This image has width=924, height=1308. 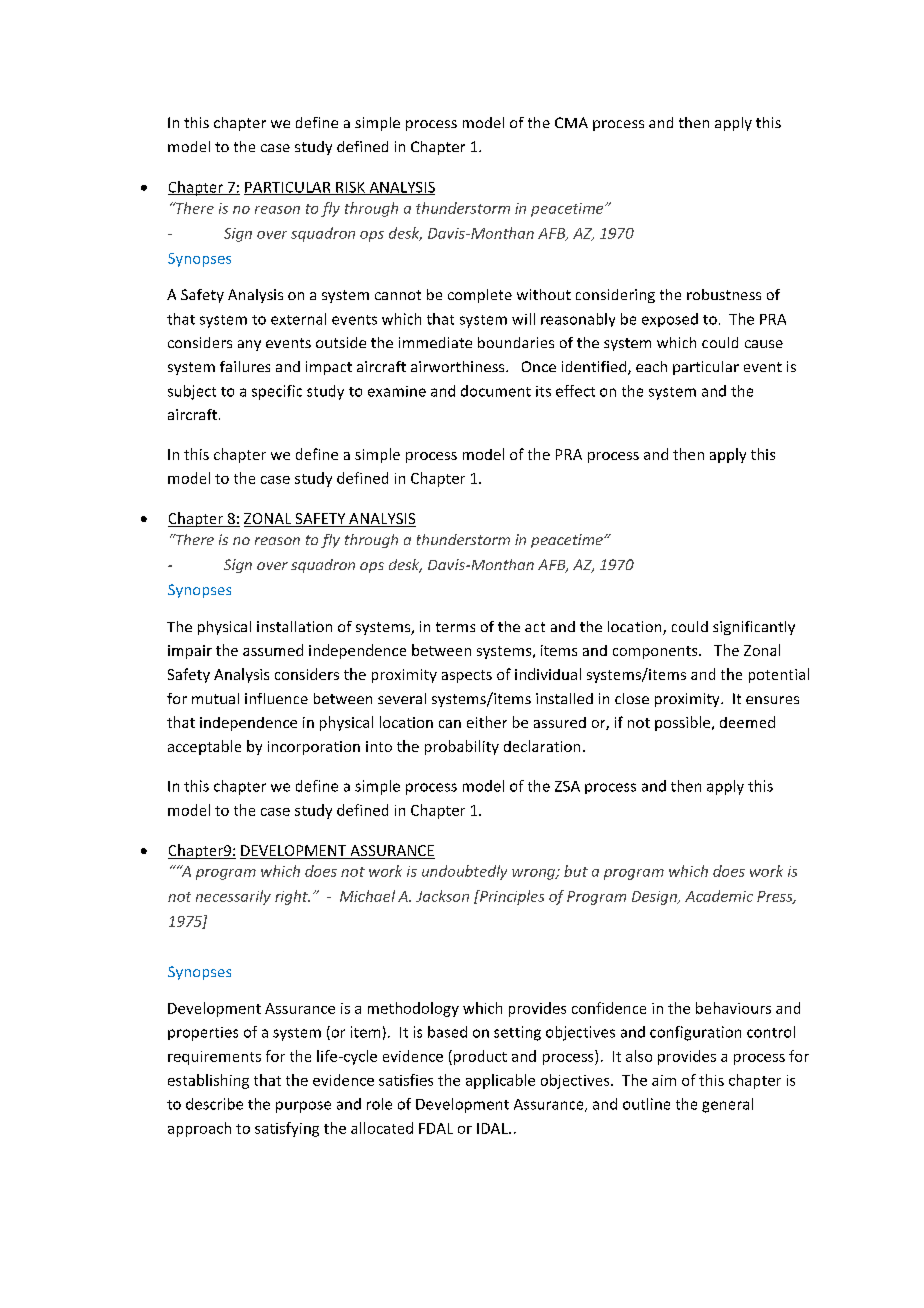 What do you see at coordinates (455, 627) in the image?
I see `terms` at bounding box center [455, 627].
